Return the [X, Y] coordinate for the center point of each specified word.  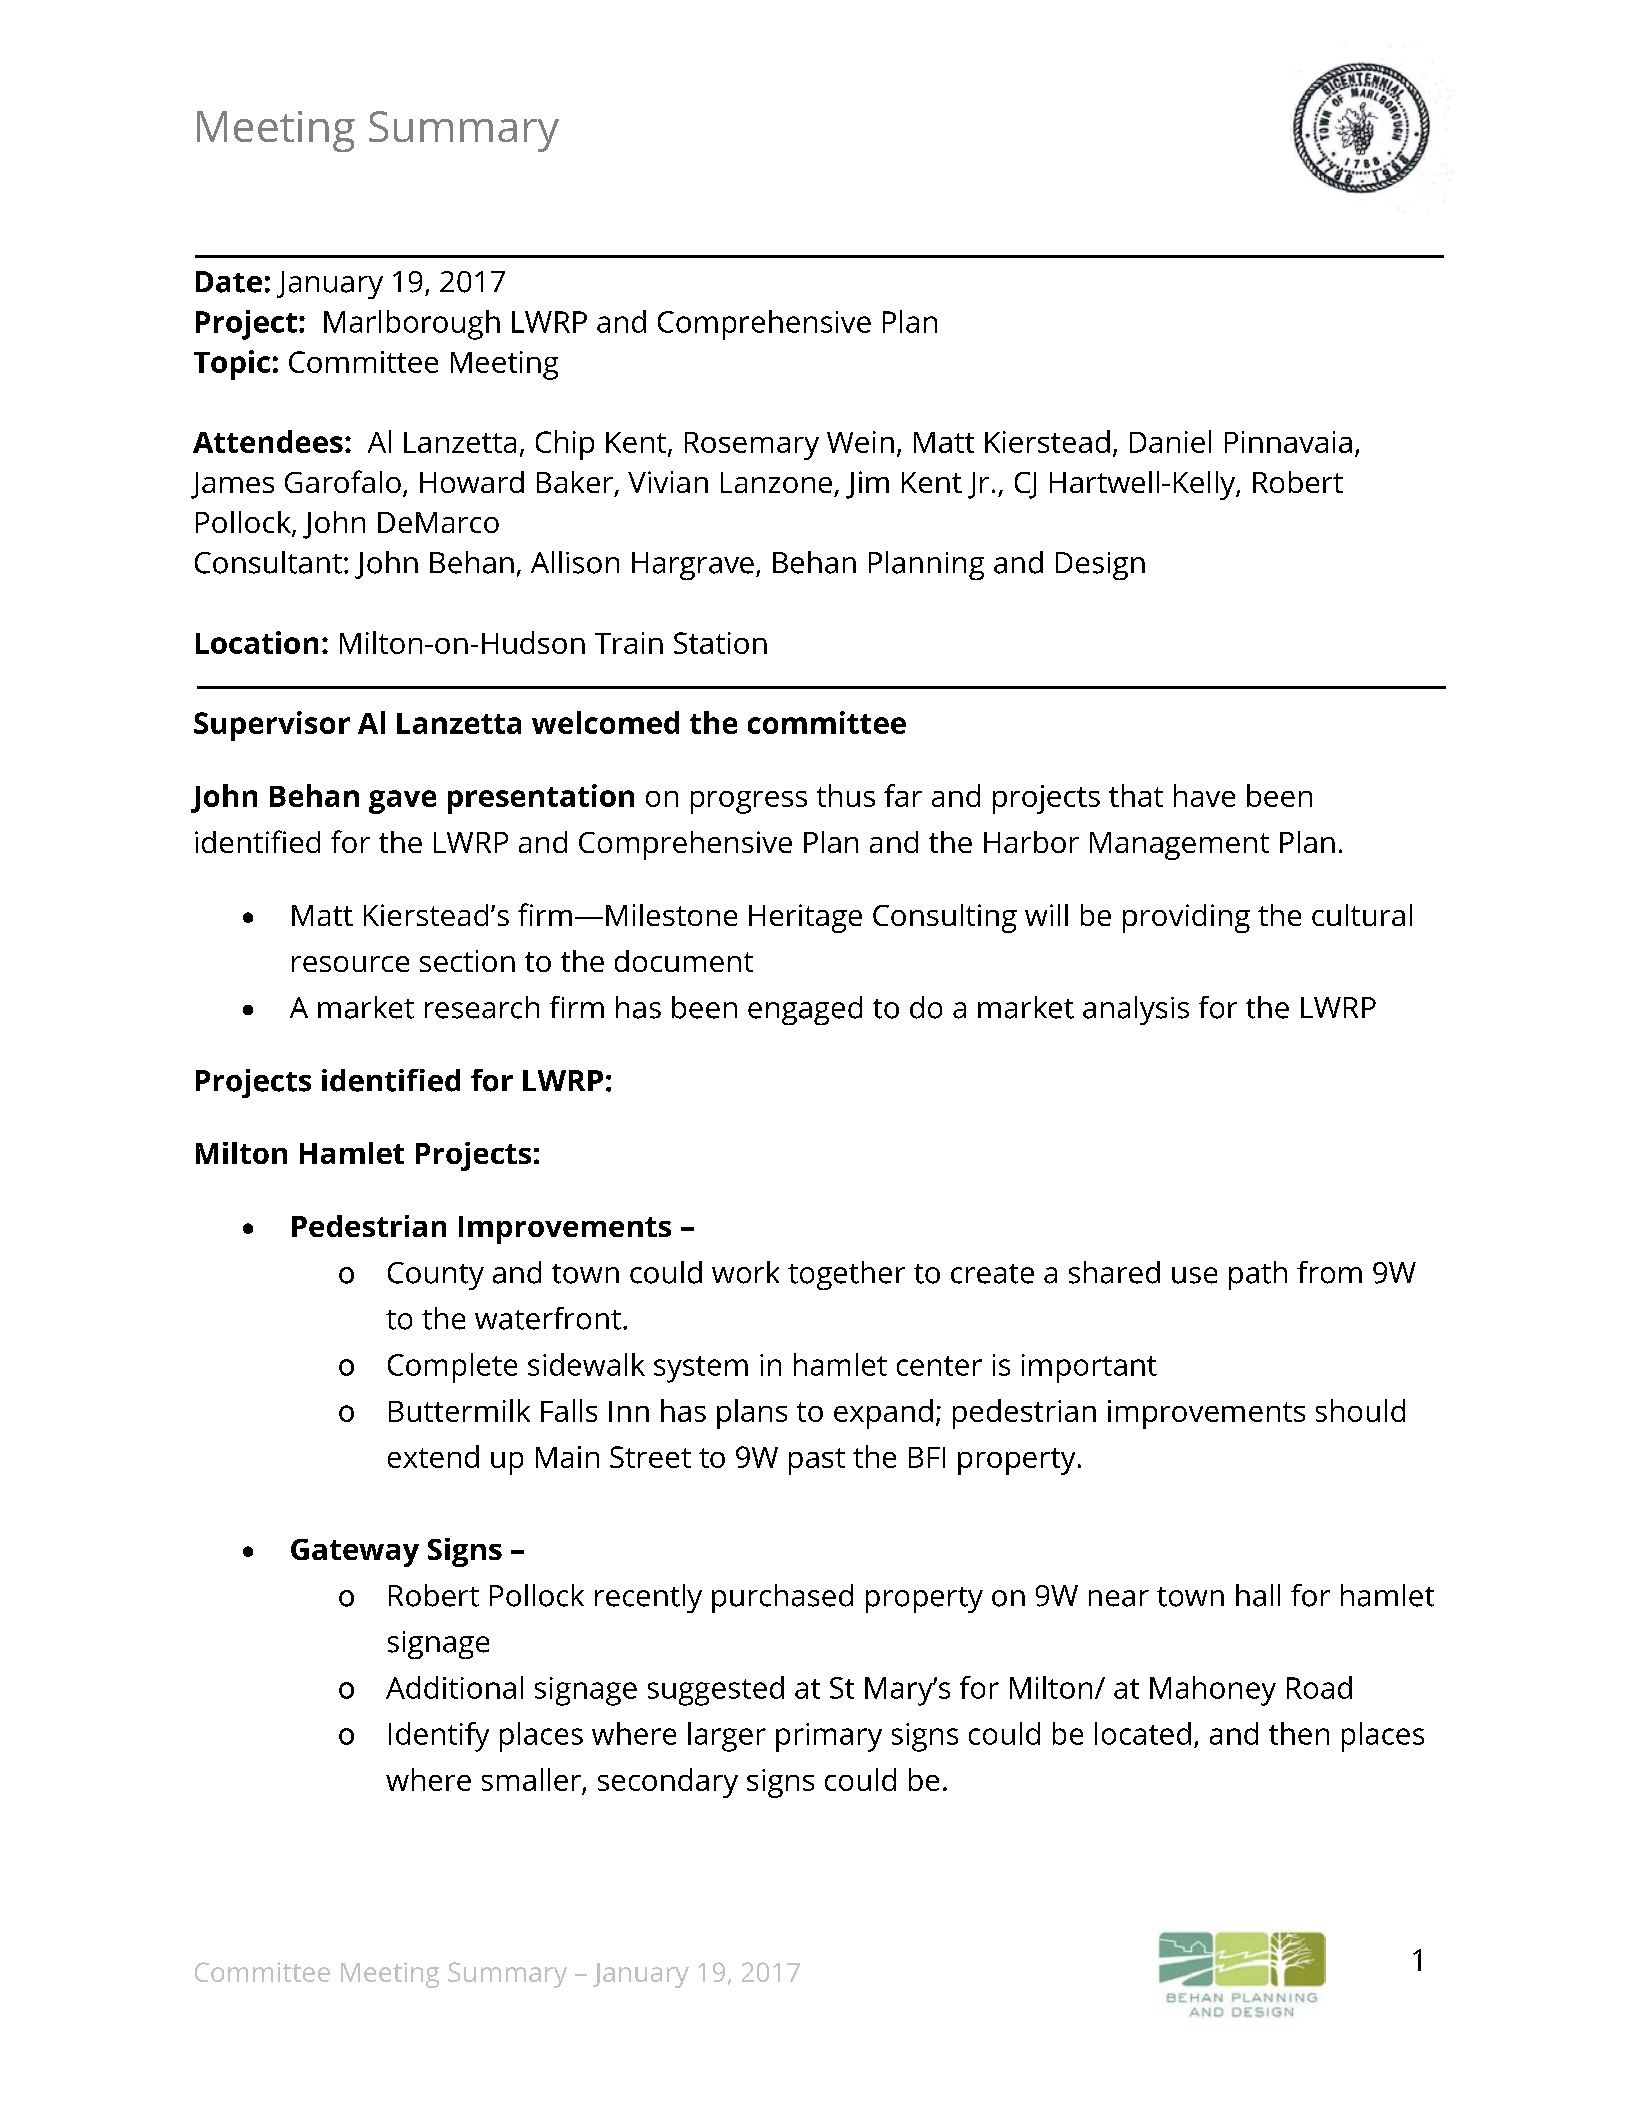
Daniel [1170, 441]
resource [350, 964]
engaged [805, 1010]
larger [727, 1737]
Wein [860, 442]
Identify [439, 1737]
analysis [1136, 1010]
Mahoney [1213, 1691]
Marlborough [412, 325]
